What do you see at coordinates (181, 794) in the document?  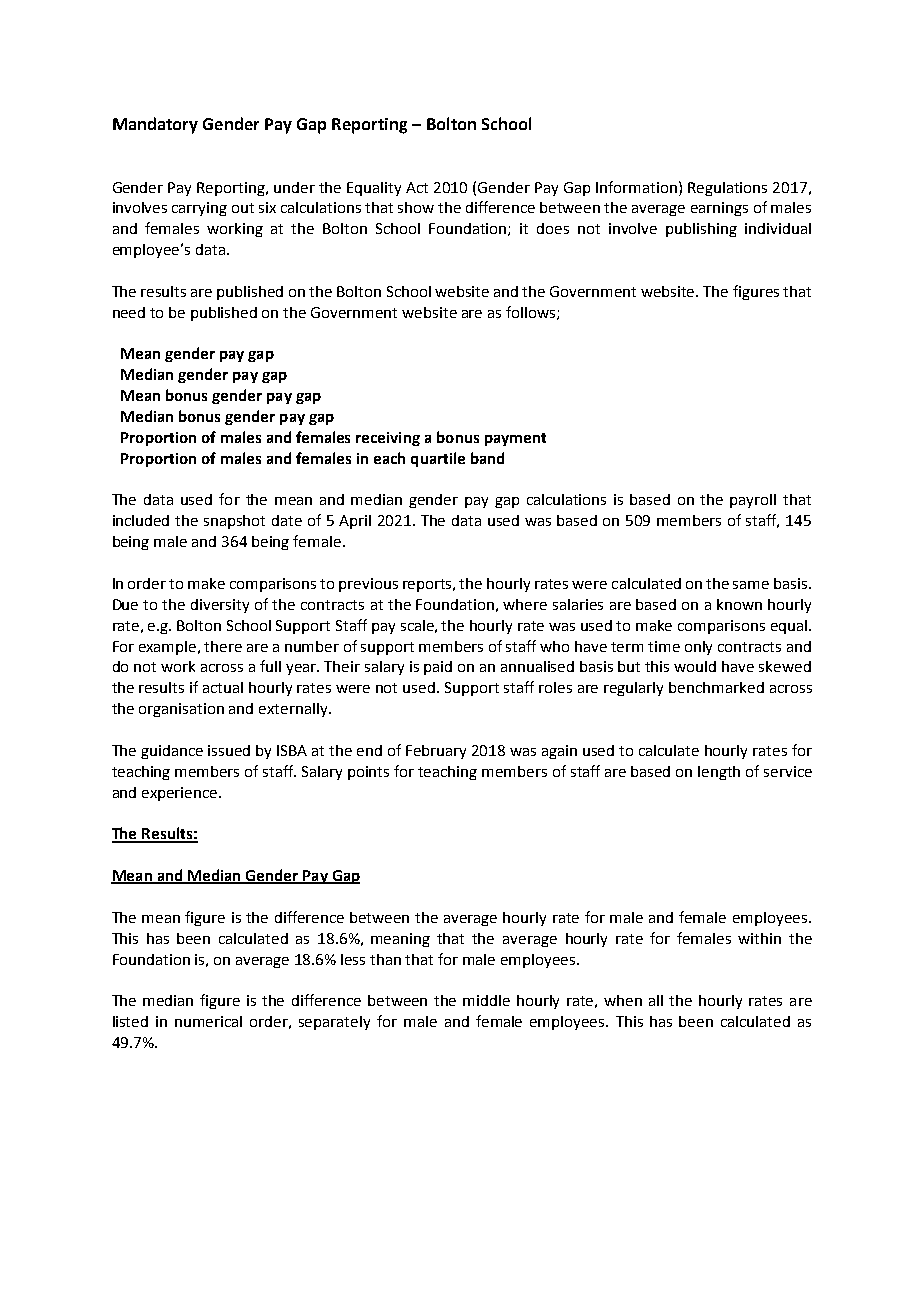 I see `experience` at bounding box center [181, 794].
